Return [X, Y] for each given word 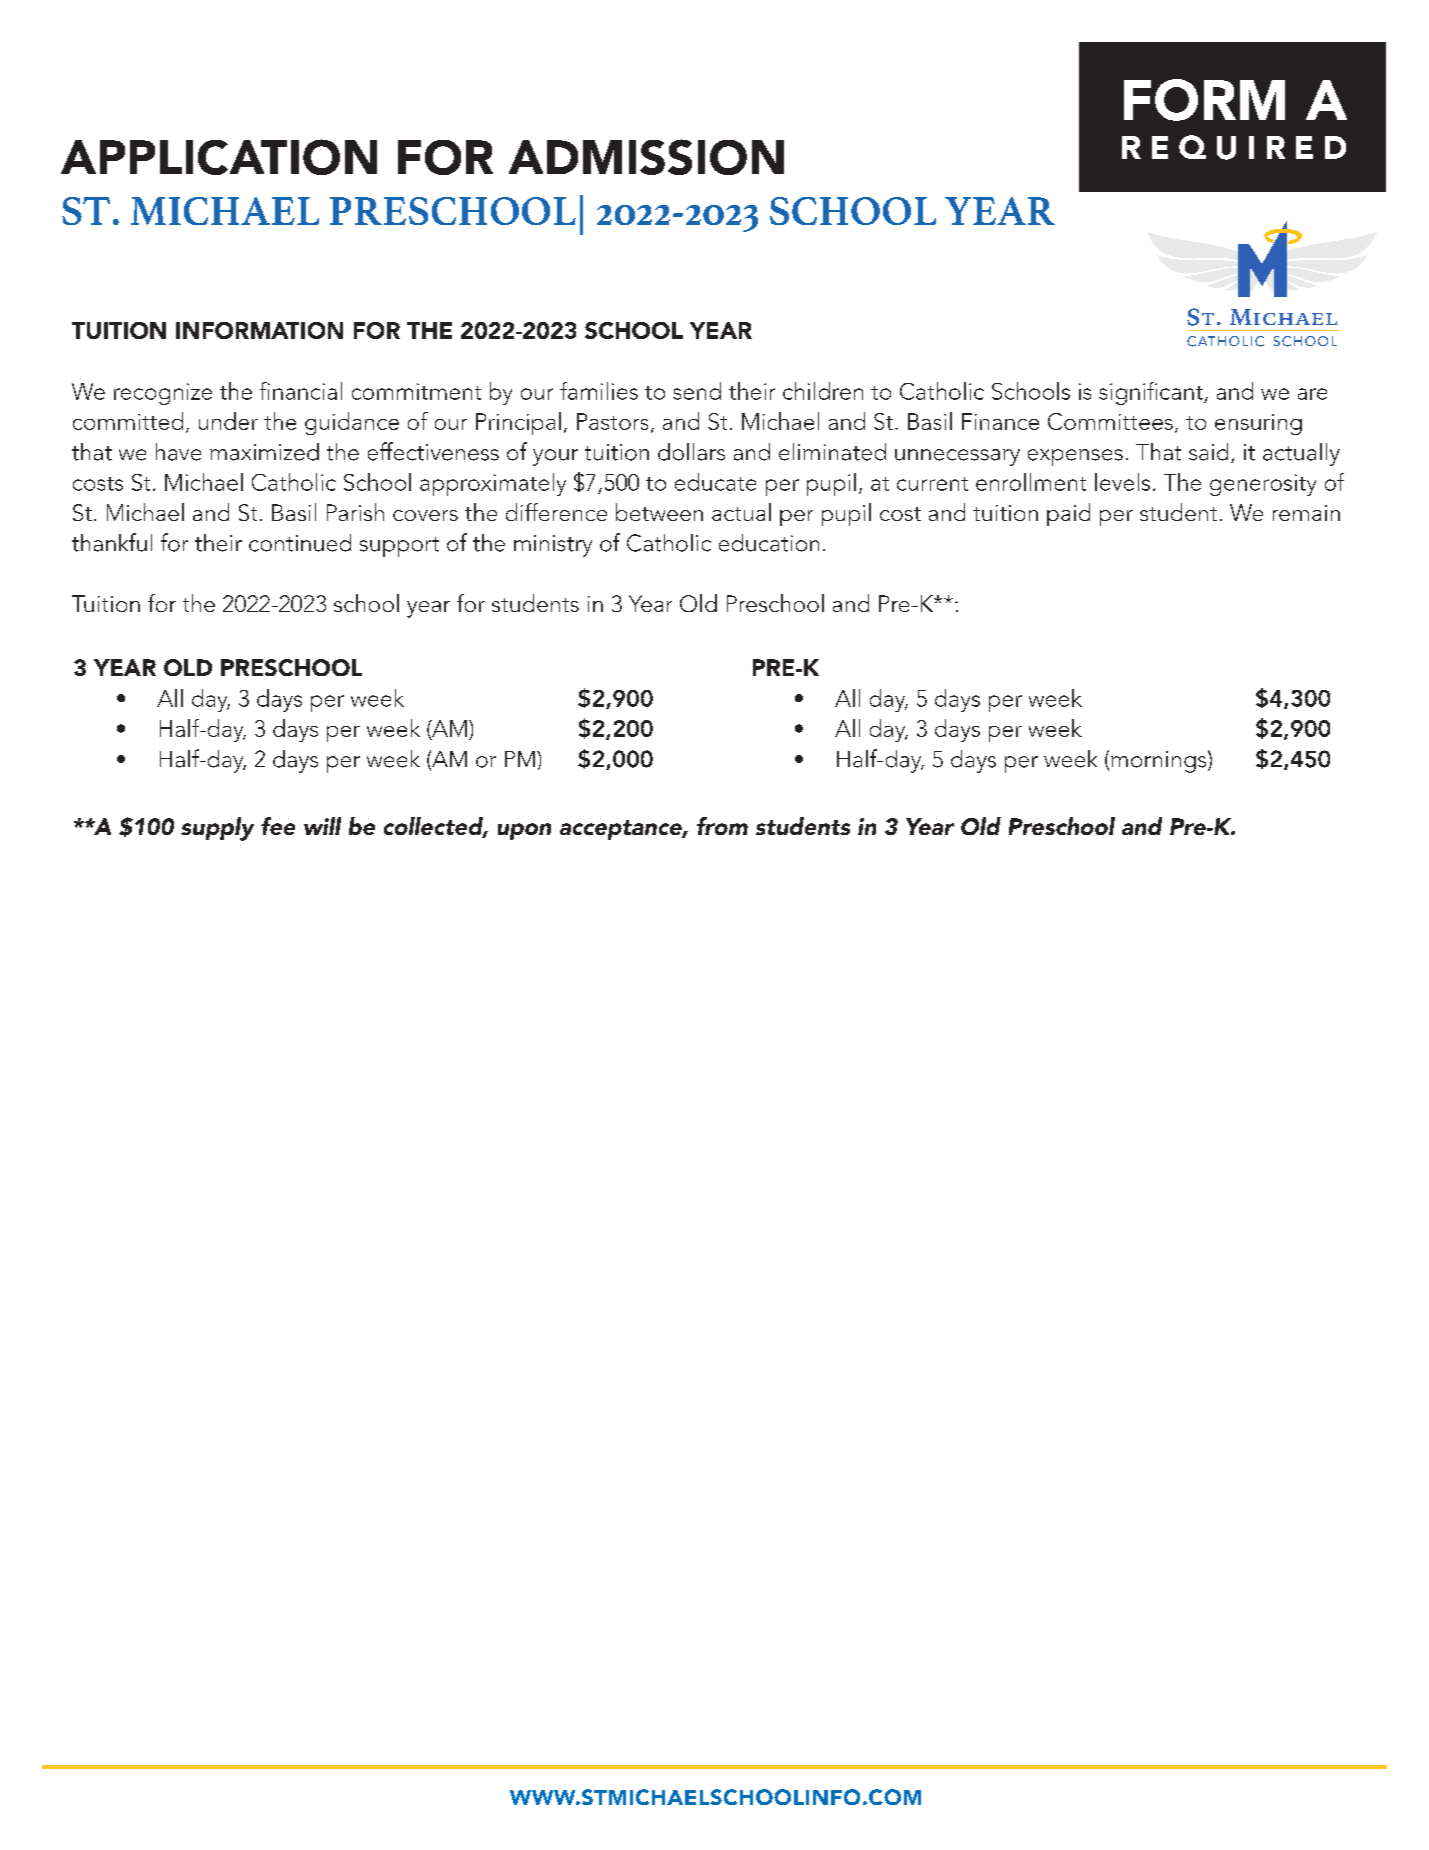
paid [1068, 514]
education [769, 543]
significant [1152, 393]
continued [300, 543]
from [722, 826]
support [399, 547]
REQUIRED [1234, 147]
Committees [1110, 421]
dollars [691, 452]
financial [301, 391]
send [697, 391]
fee [278, 826]
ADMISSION [646, 157]
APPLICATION [219, 157]
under [228, 421]
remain [1306, 513]
